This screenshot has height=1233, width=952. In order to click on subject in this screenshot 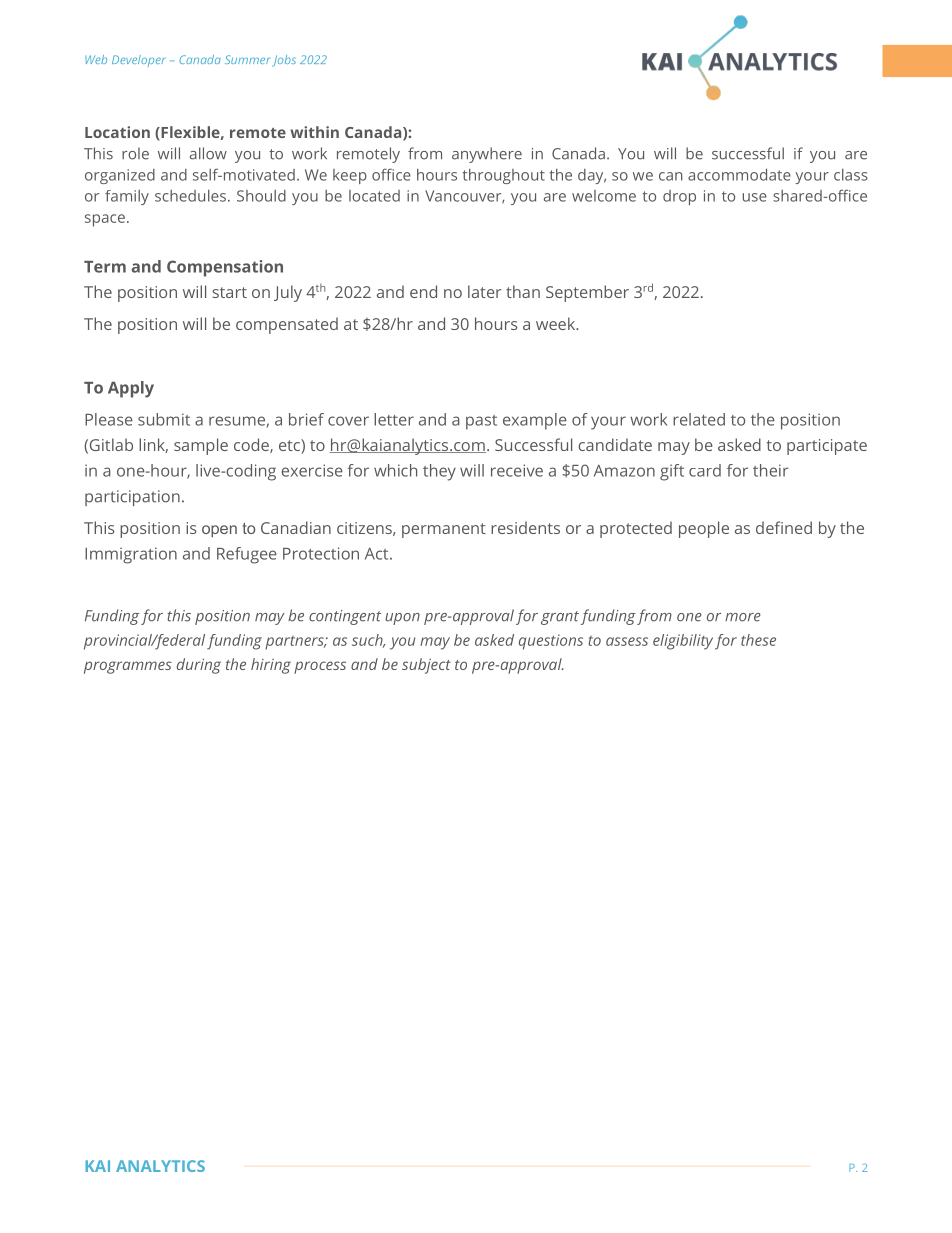, I will do `click(426, 666)`.
